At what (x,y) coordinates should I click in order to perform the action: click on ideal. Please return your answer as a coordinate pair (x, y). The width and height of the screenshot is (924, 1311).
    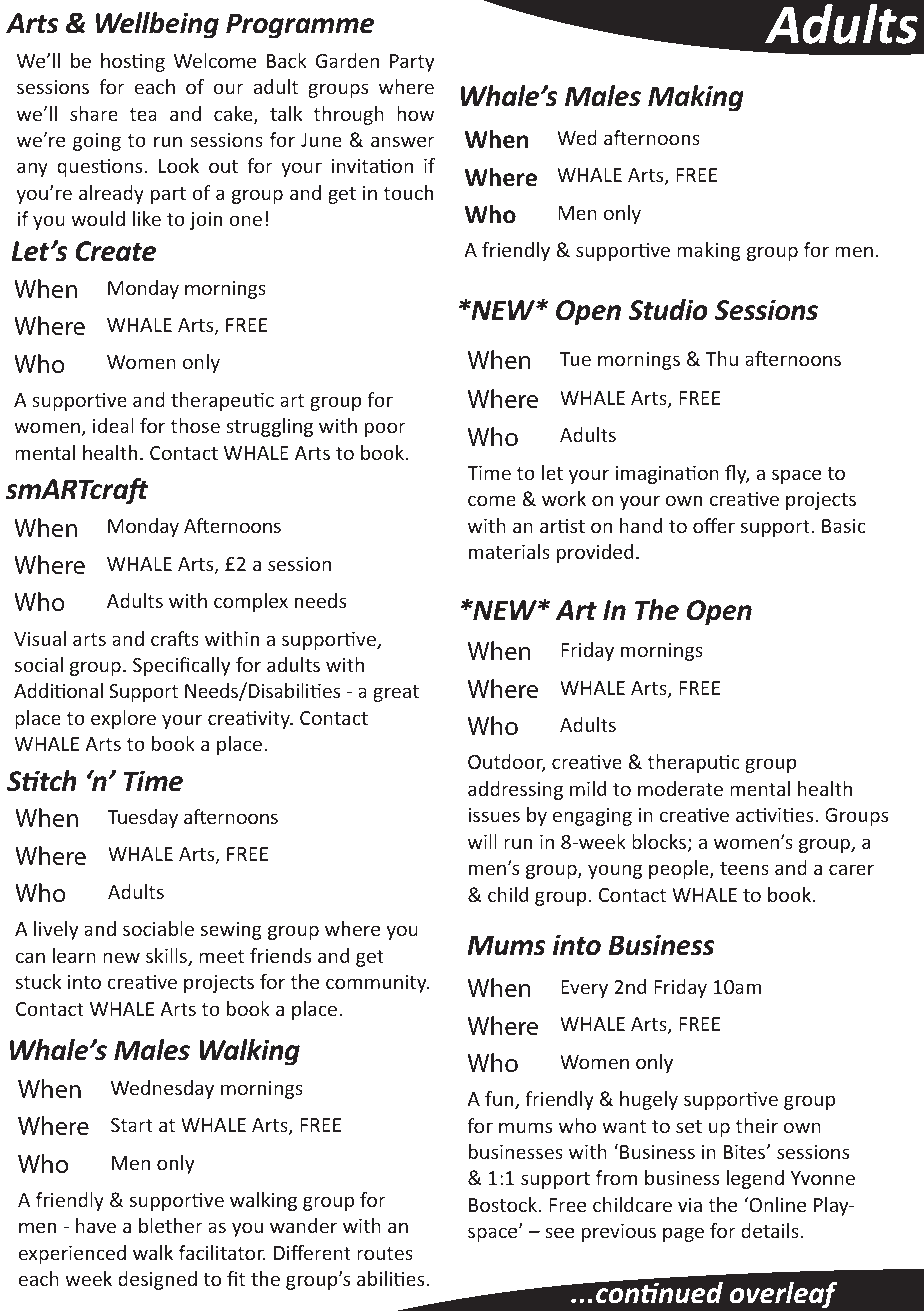
    Looking at the image, I should click on (113, 425).
